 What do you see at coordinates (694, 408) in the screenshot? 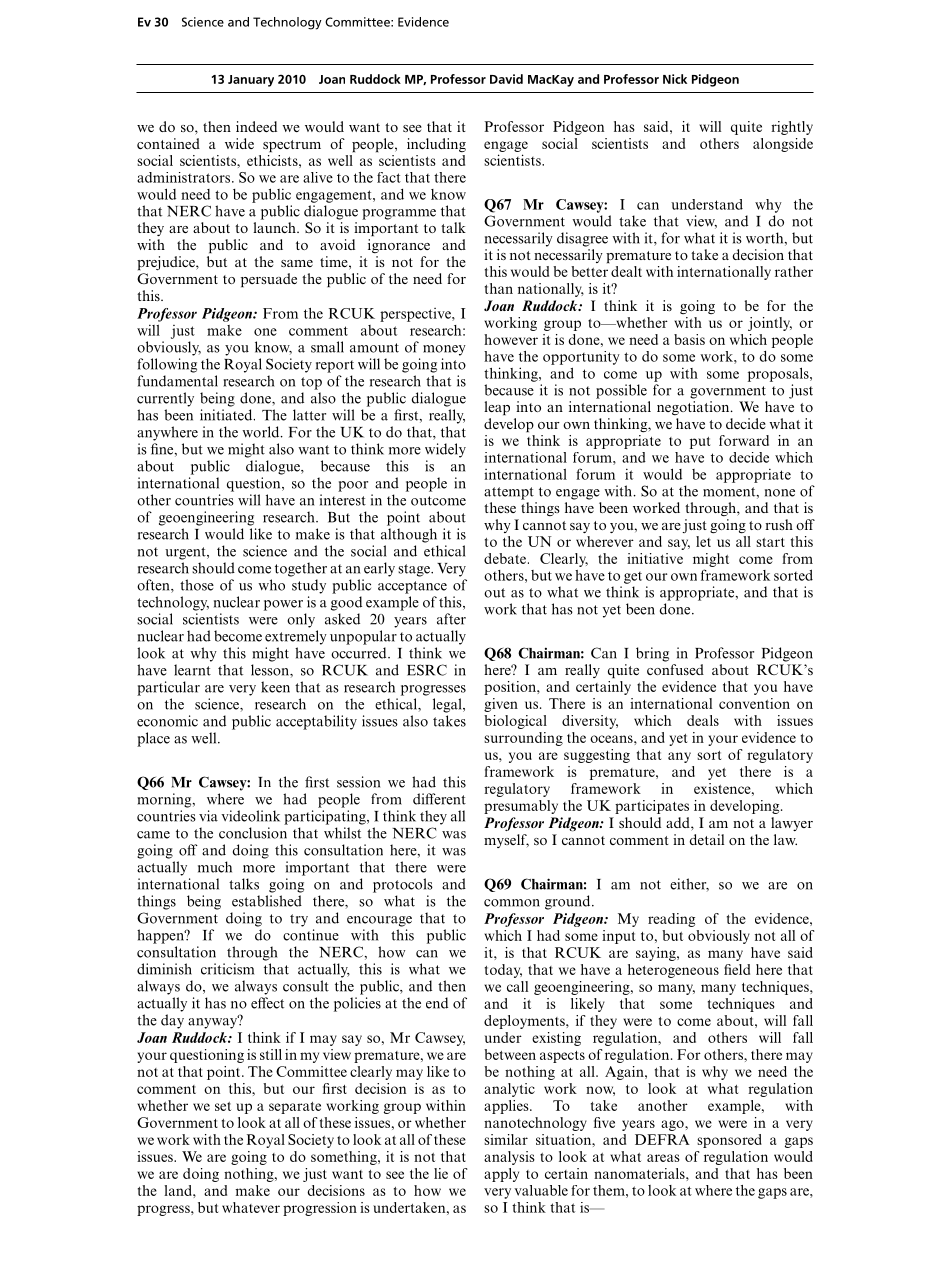
I see `negotiation` at bounding box center [694, 408].
